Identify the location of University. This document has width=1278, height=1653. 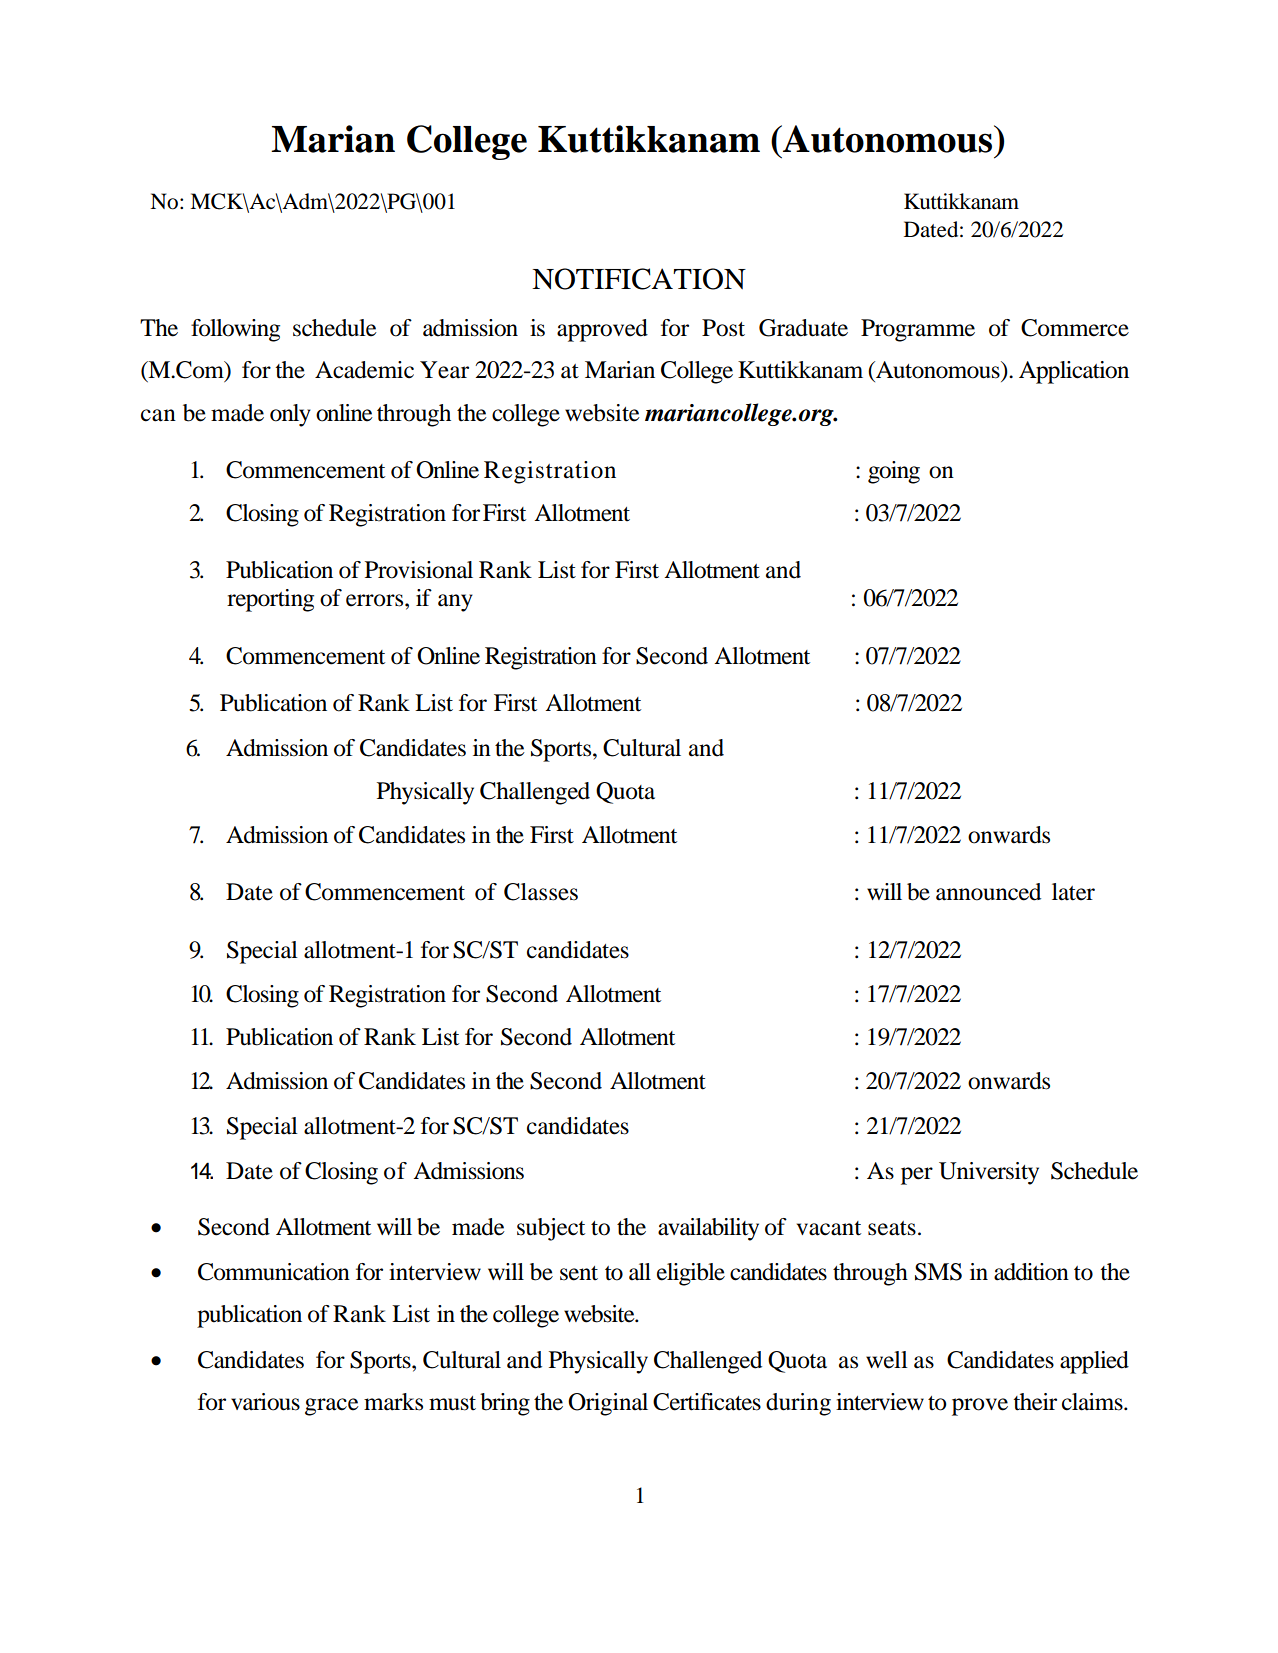
(989, 1173).
